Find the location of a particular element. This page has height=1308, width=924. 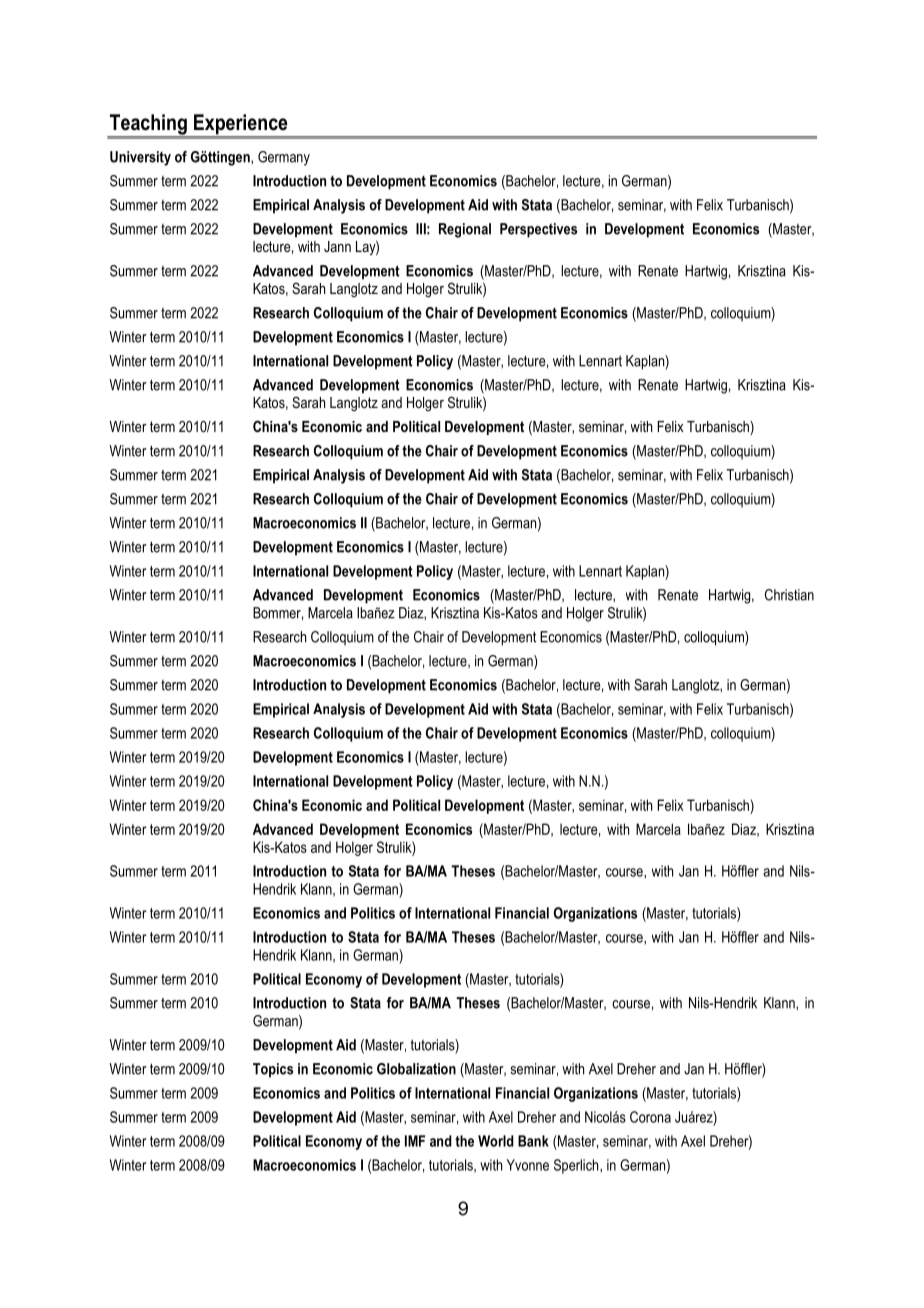

Jann is located at coordinates (337, 246).
